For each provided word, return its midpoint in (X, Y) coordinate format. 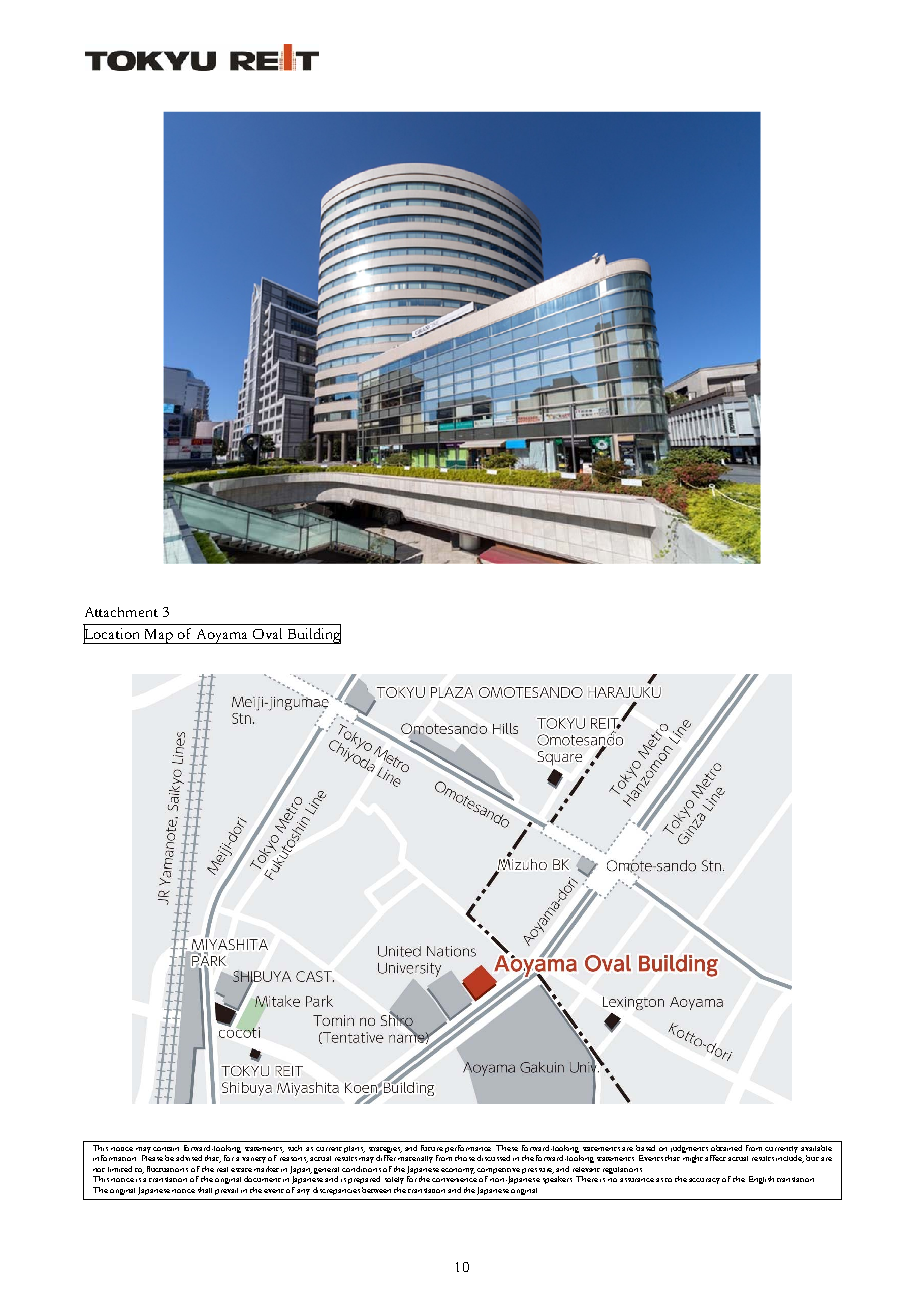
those (465, 1158)
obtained (726, 1148)
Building (313, 635)
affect (715, 1158)
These (507, 1148)
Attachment (121, 612)
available (816, 1148)
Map (158, 636)
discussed (493, 1158)
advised (189, 1158)
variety (254, 1160)
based (645, 1148)
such (295, 1148)
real (222, 1169)
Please (152, 1158)
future (432, 1148)
